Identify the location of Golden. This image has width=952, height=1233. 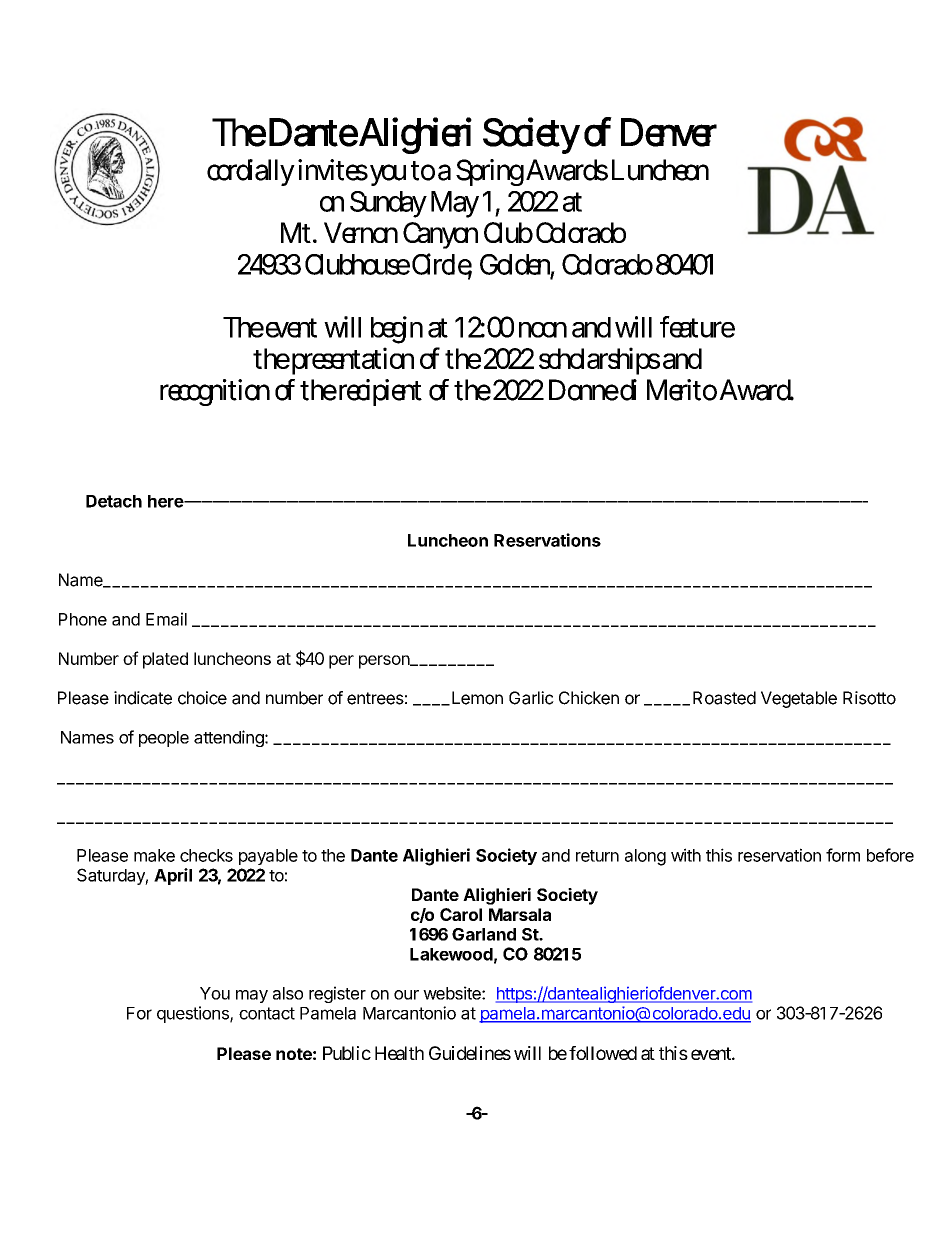
(517, 265).
